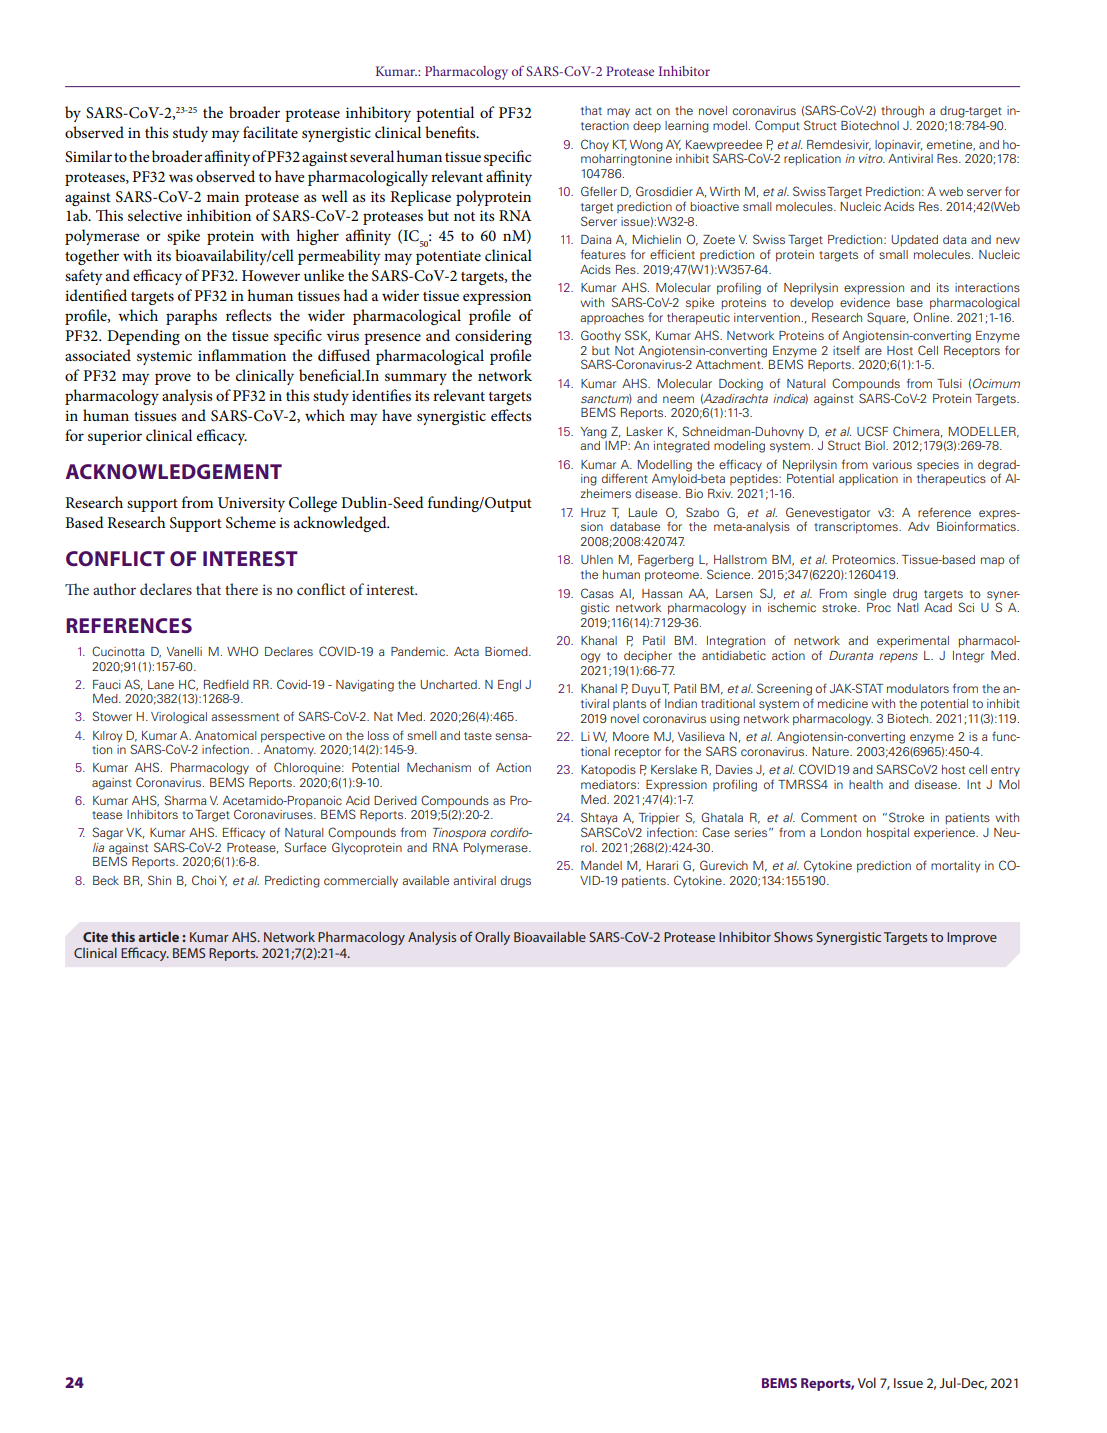 The image size is (1107, 1433). What do you see at coordinates (204, 880) in the page?
I see `Choi` at bounding box center [204, 880].
